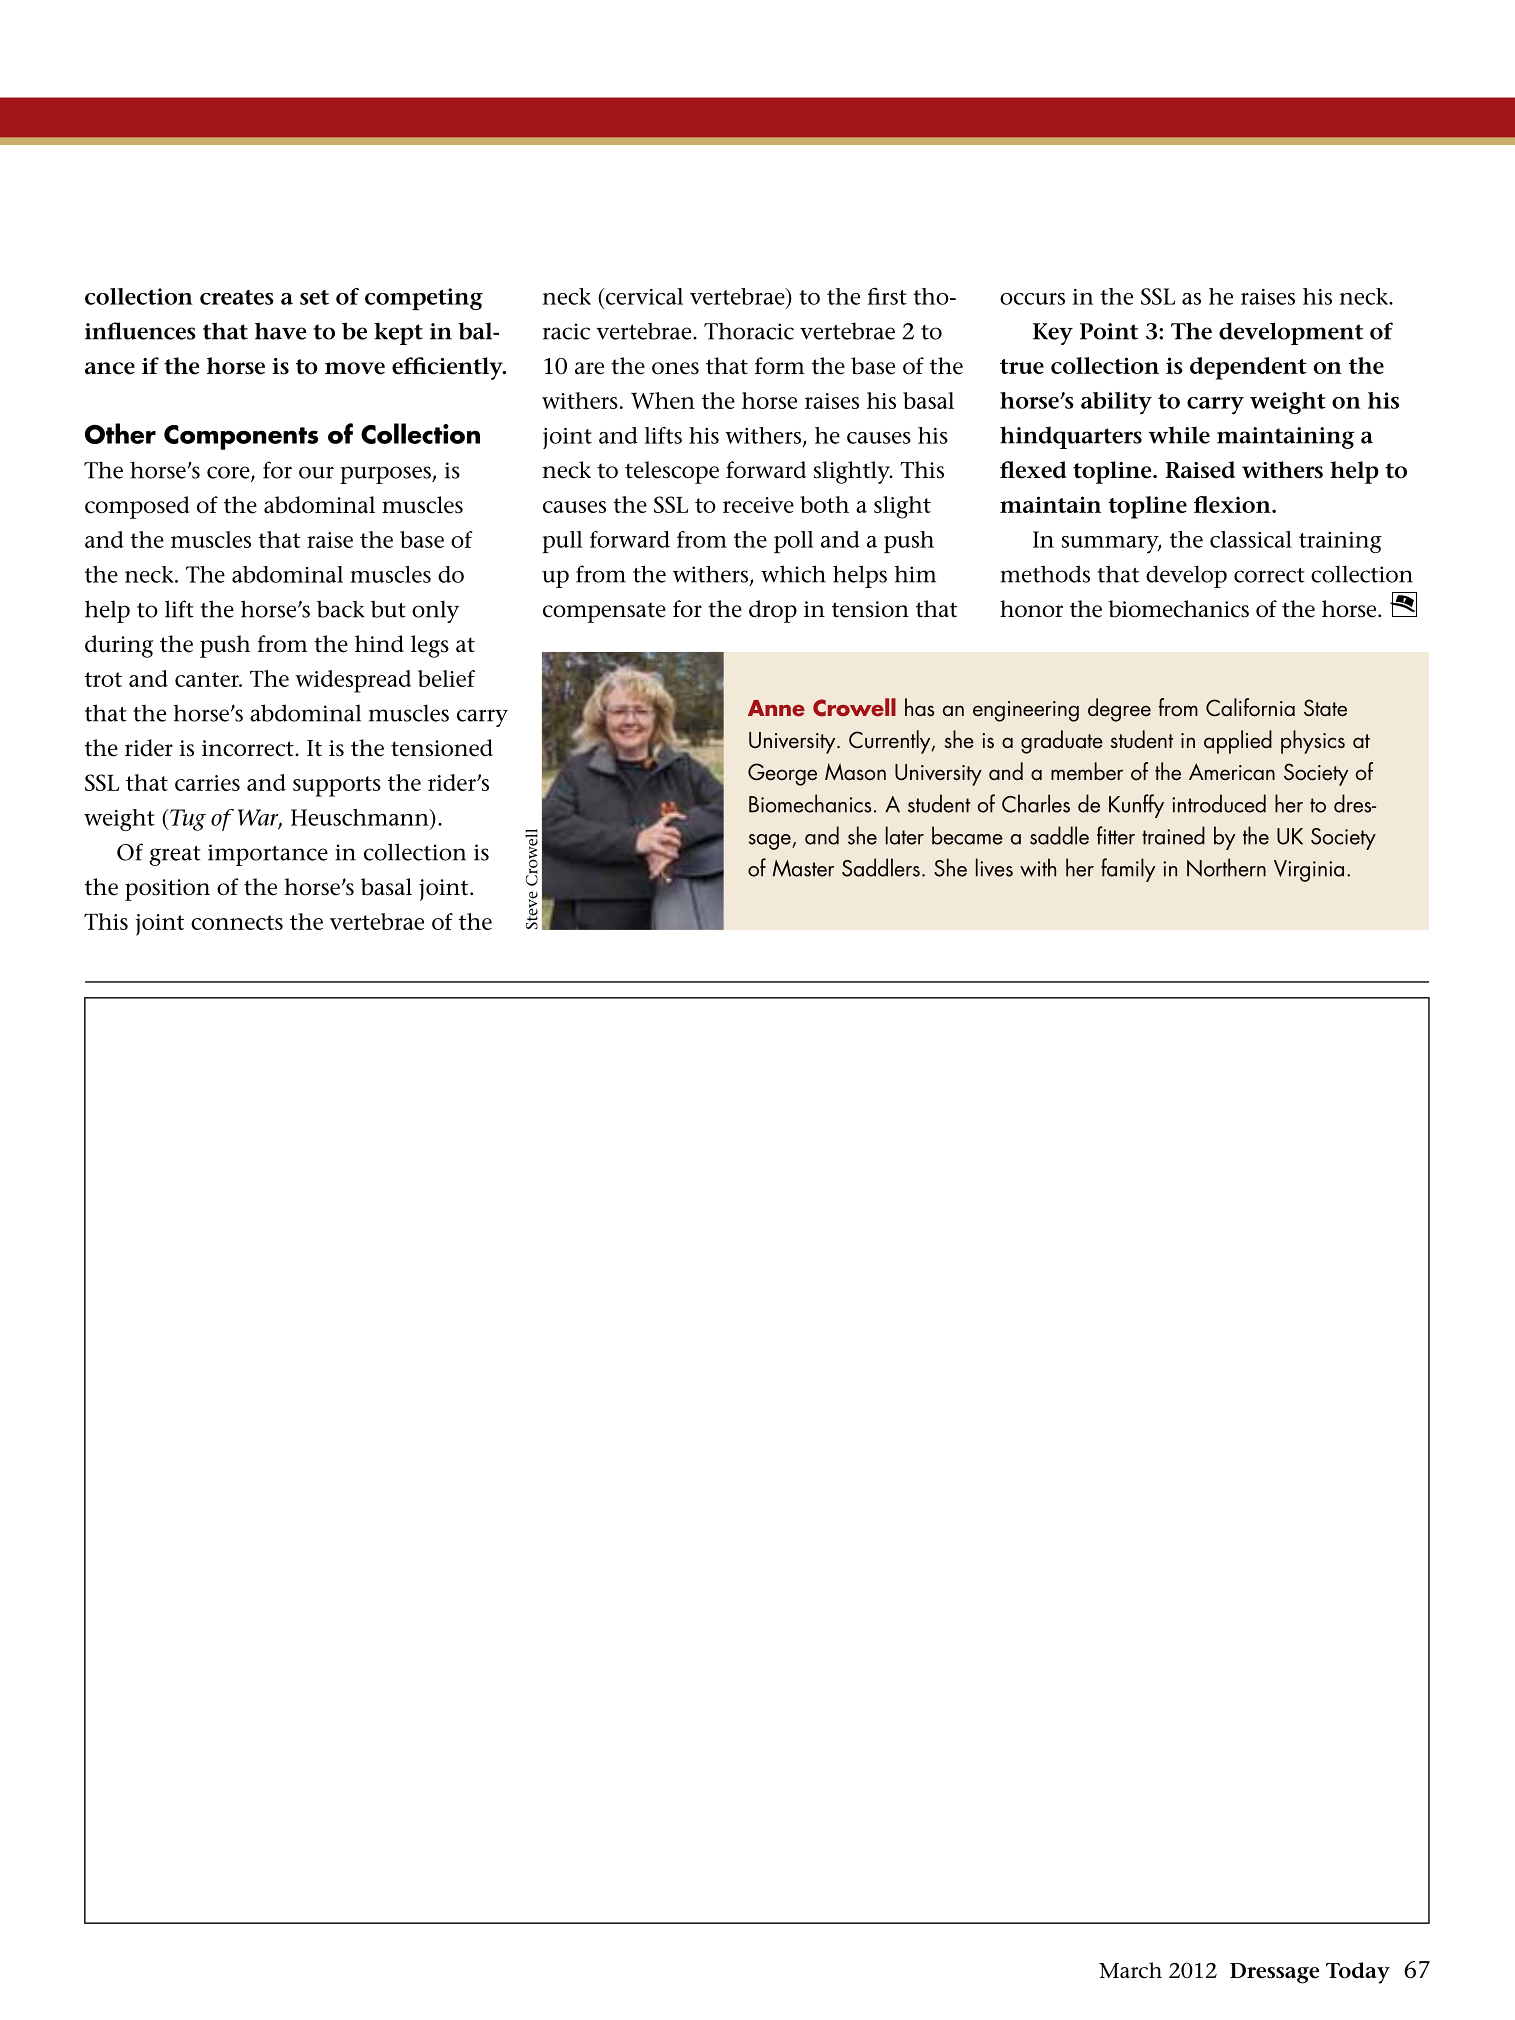 This screenshot has height=2020, width=1515. I want to click on form, so click(780, 366).
